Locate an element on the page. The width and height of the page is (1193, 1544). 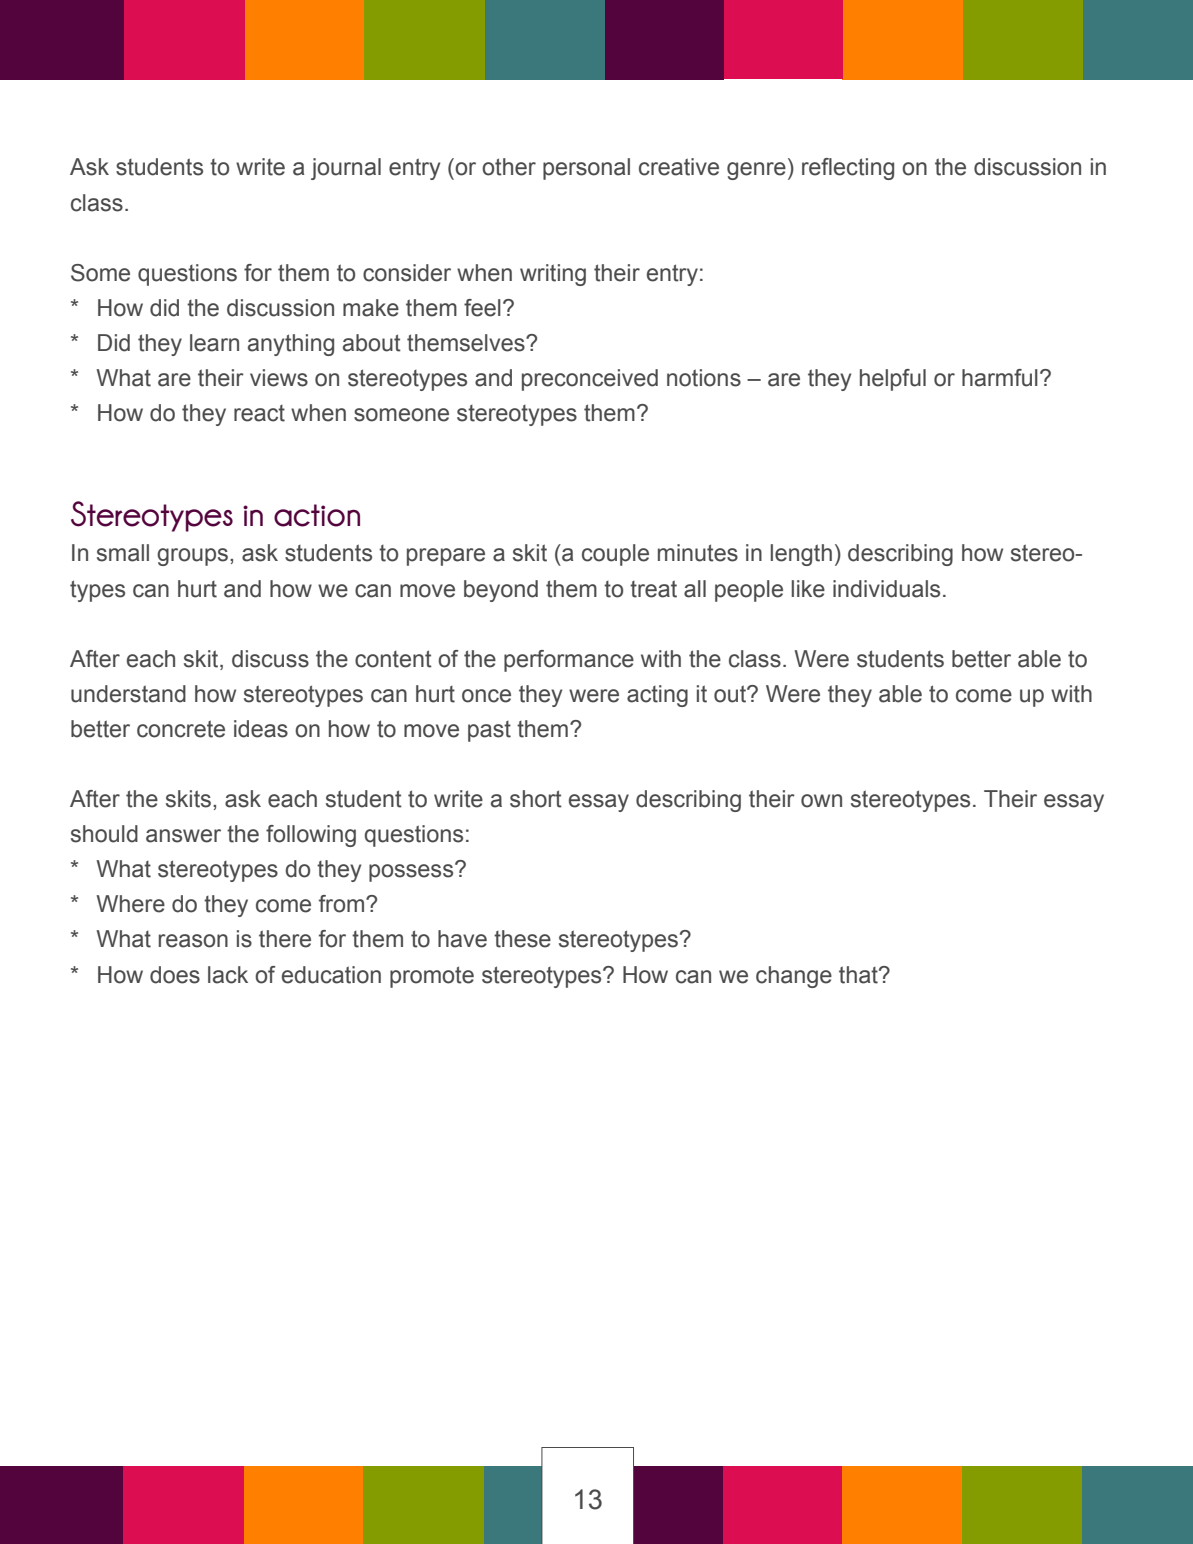
action is located at coordinates (317, 515).
